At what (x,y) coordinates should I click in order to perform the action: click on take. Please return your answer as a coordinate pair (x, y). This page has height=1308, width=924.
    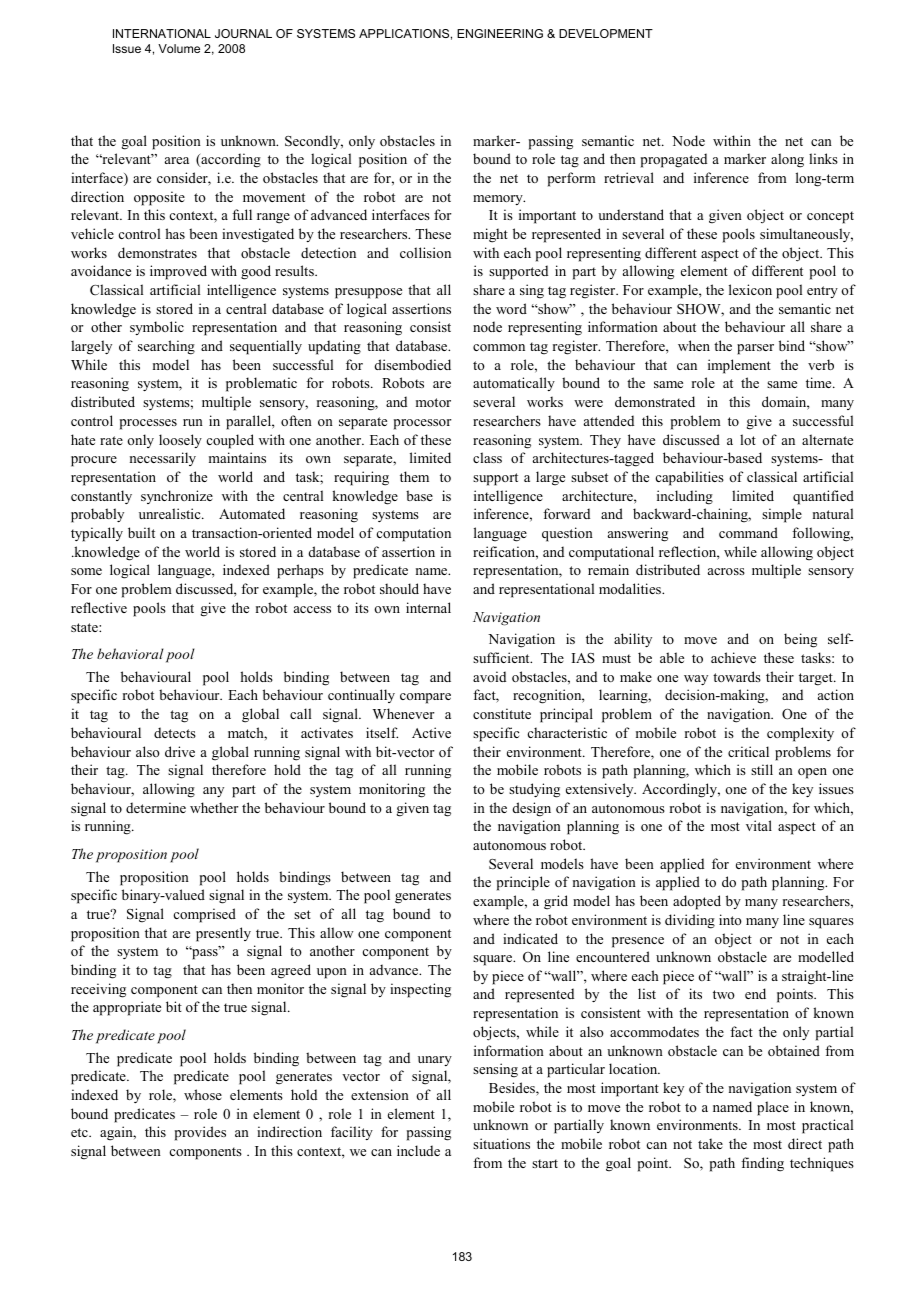
    Looking at the image, I should click on (710, 1143).
